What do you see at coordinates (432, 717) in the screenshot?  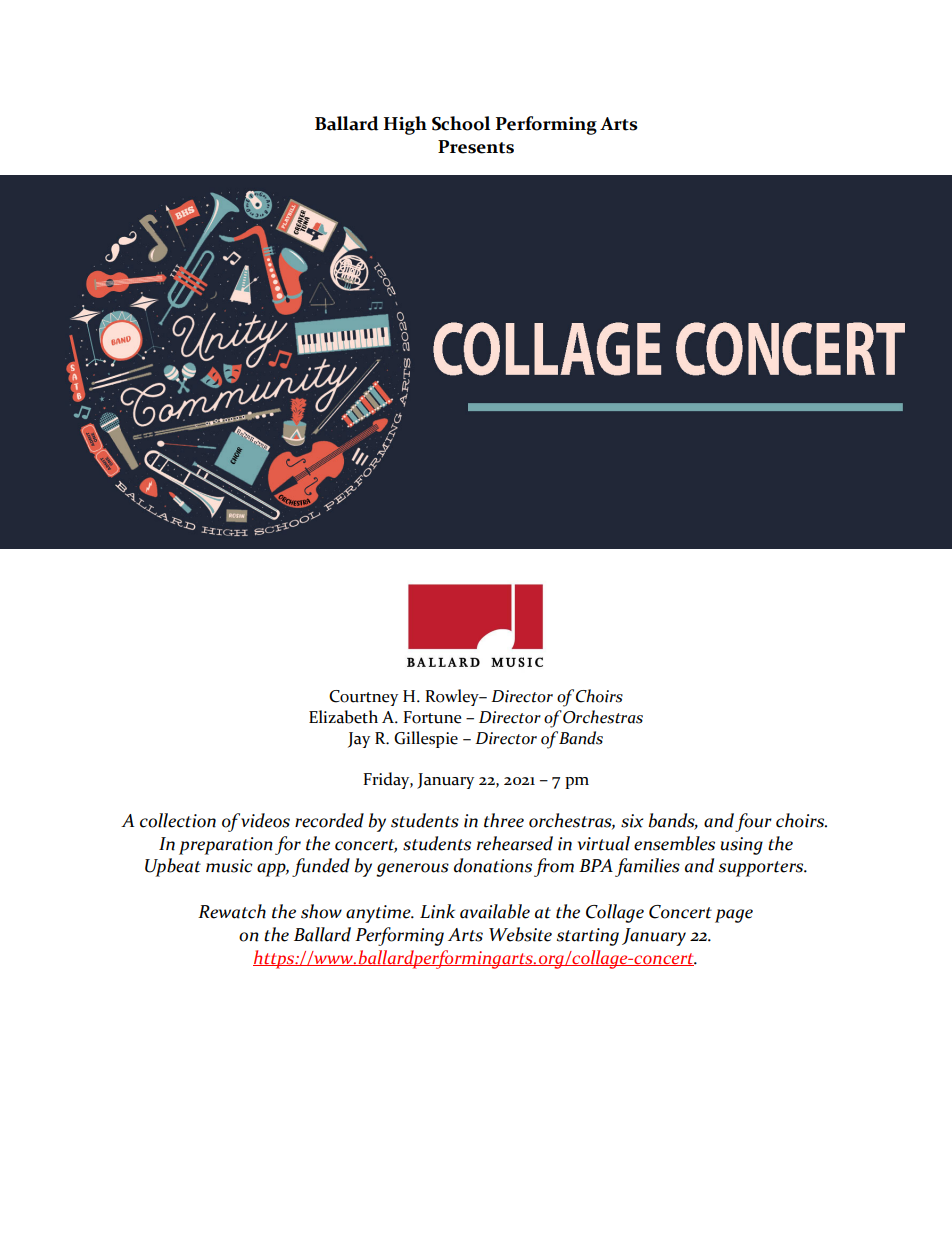 I see `Fortune` at bounding box center [432, 717].
